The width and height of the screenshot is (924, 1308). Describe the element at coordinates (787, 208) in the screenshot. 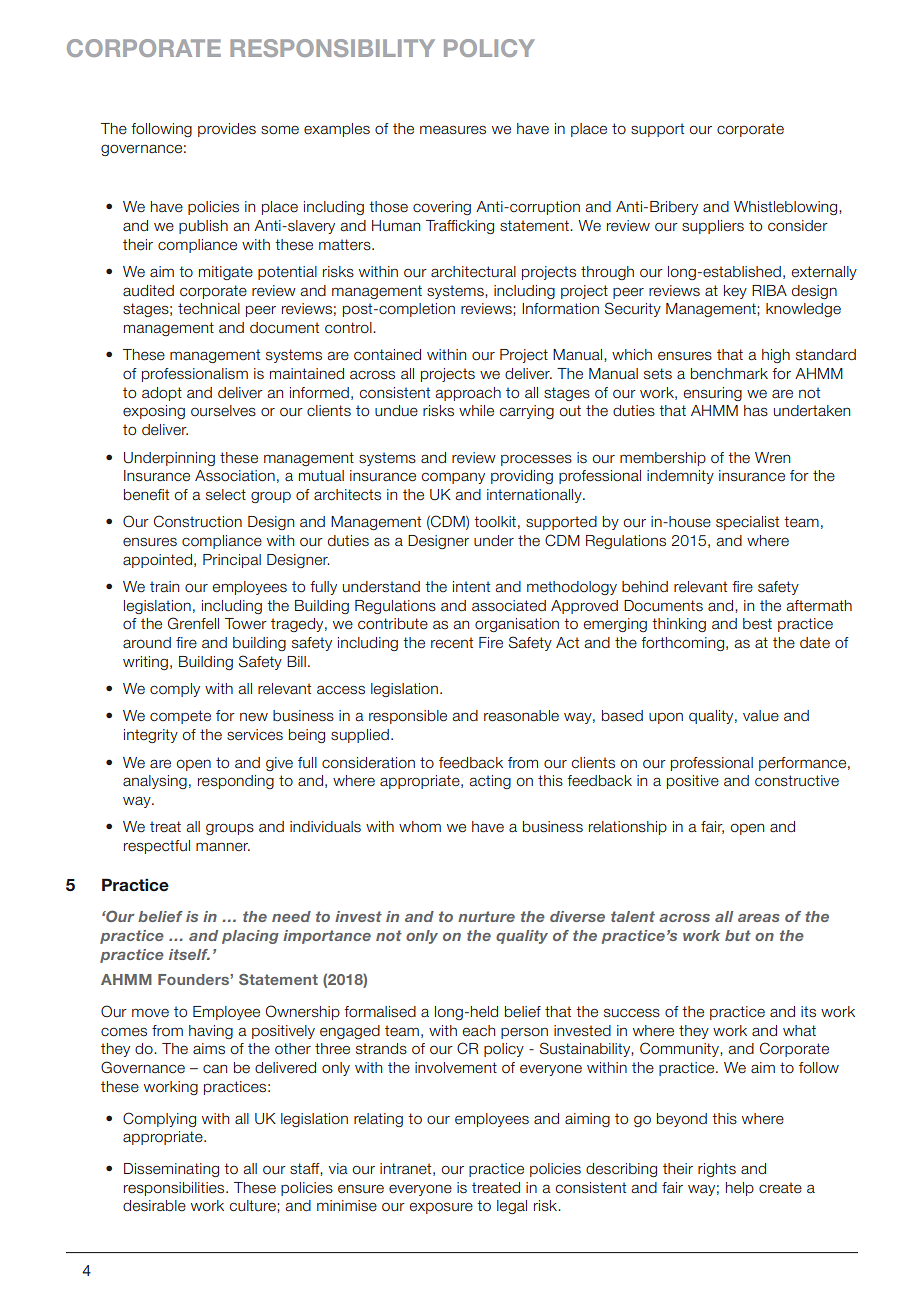

I see `Whistleblowing` at that location.
